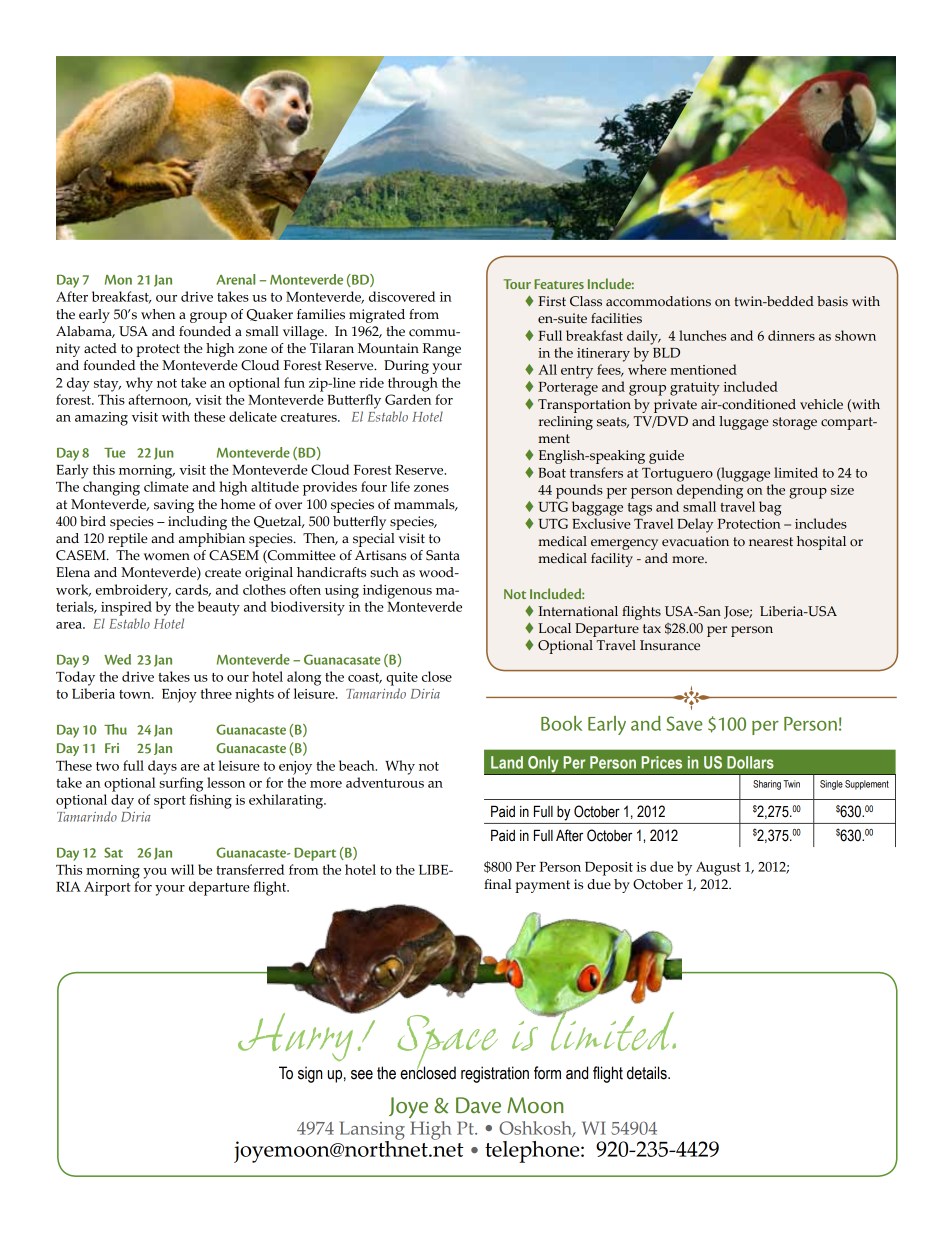 This image has height=1233, width=952. I want to click on when, so click(158, 314).
